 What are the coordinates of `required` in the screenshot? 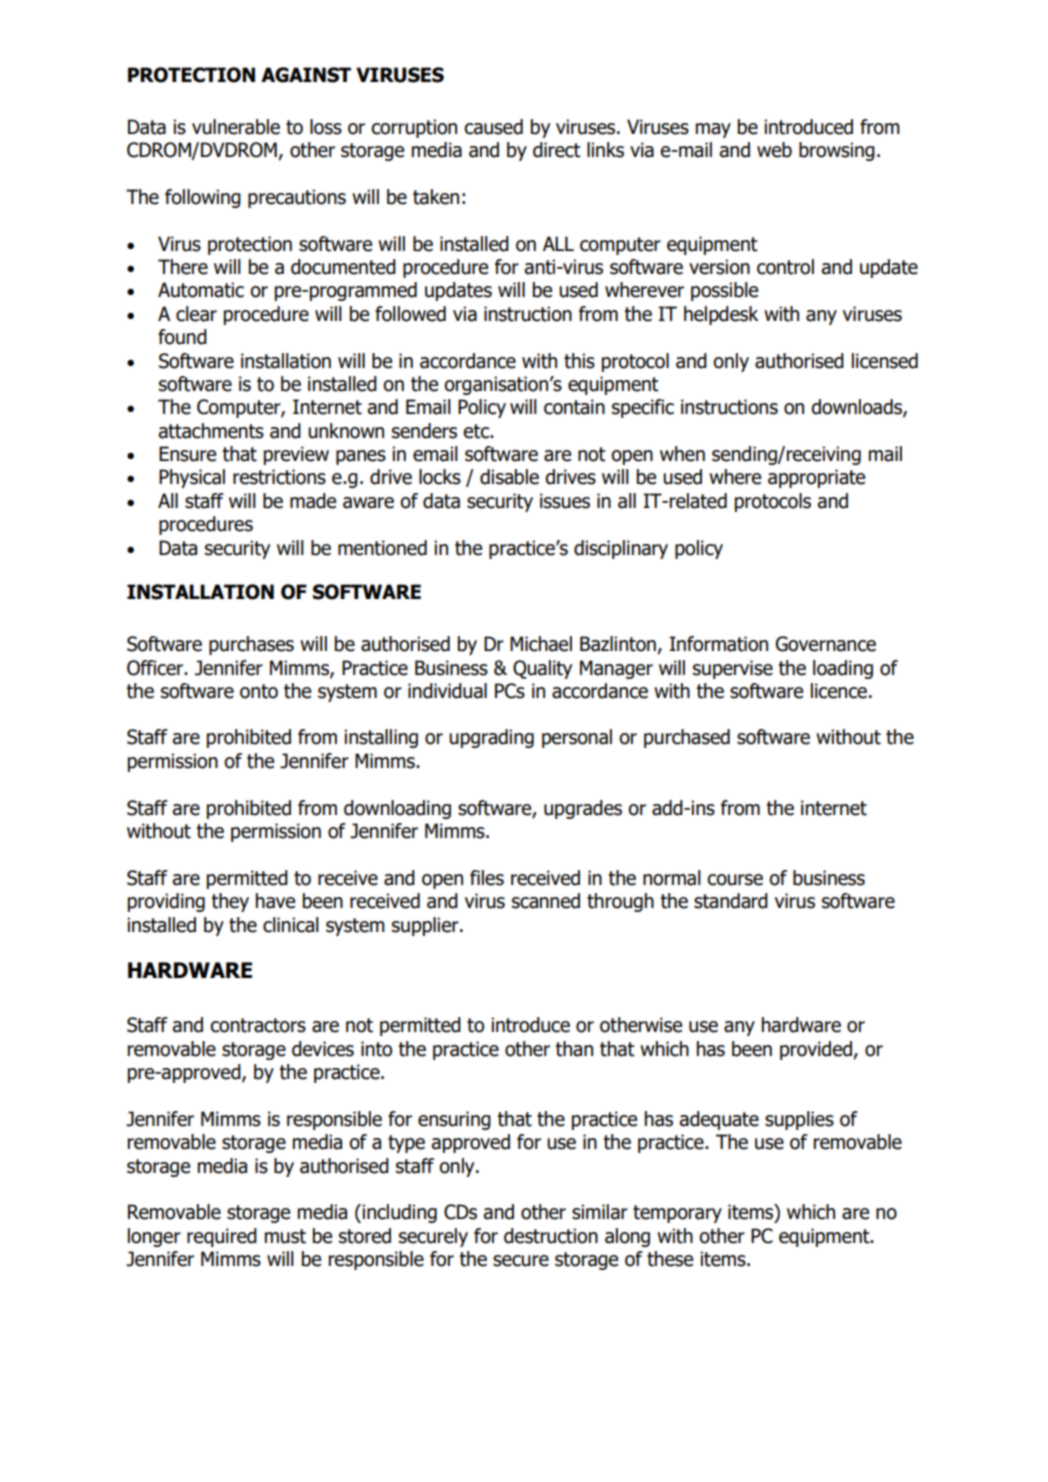 It's located at (222, 1237).
